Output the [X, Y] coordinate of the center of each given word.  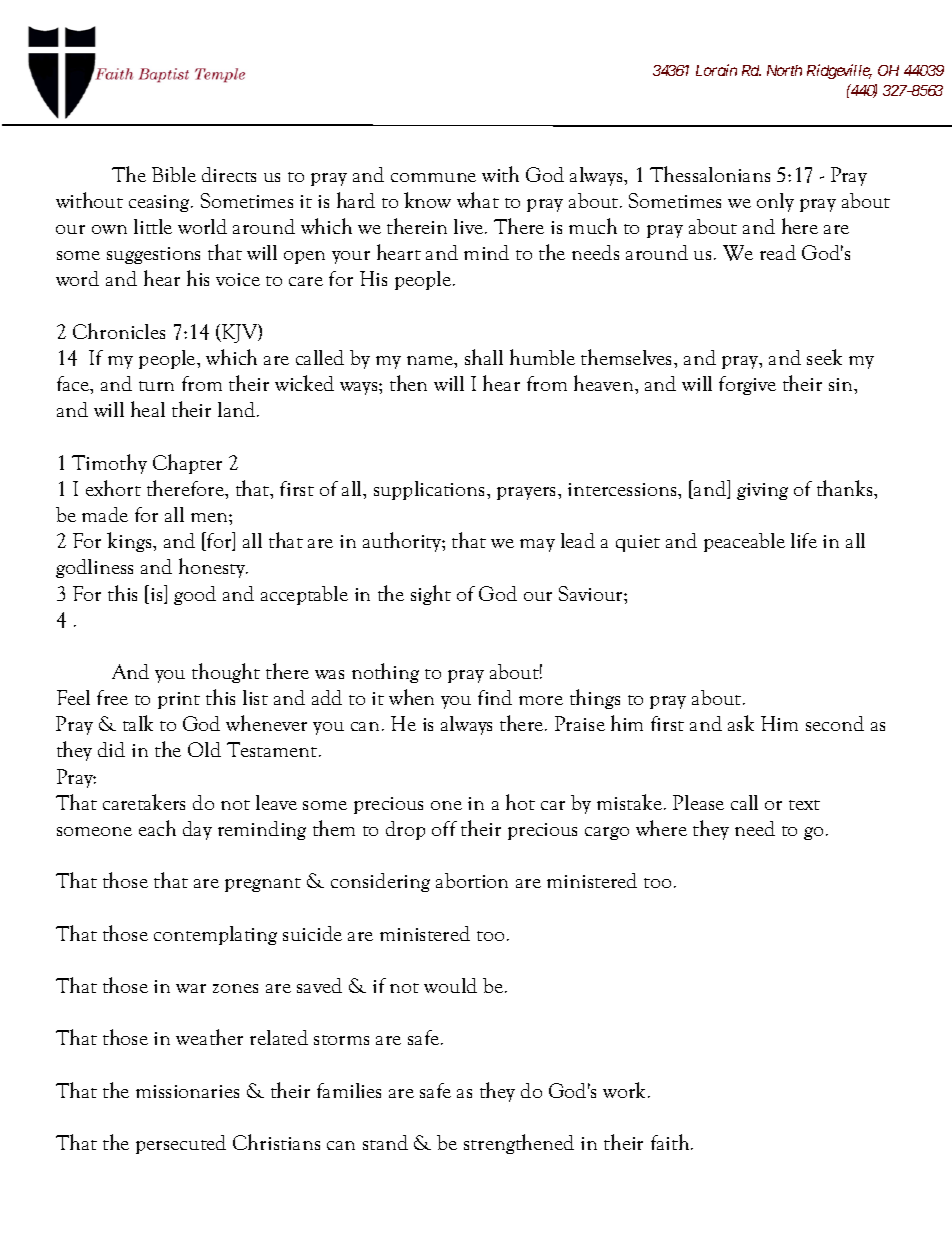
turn [156, 386]
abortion [472, 880]
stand [385, 1142]
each [157, 828]
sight [431, 595]
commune [433, 177]
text [804, 805]
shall [484, 357]
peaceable [744, 542]
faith [671, 1142]
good [195, 595]
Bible [174, 174]
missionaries [187, 1091]
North [784, 70]
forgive [747, 385]
